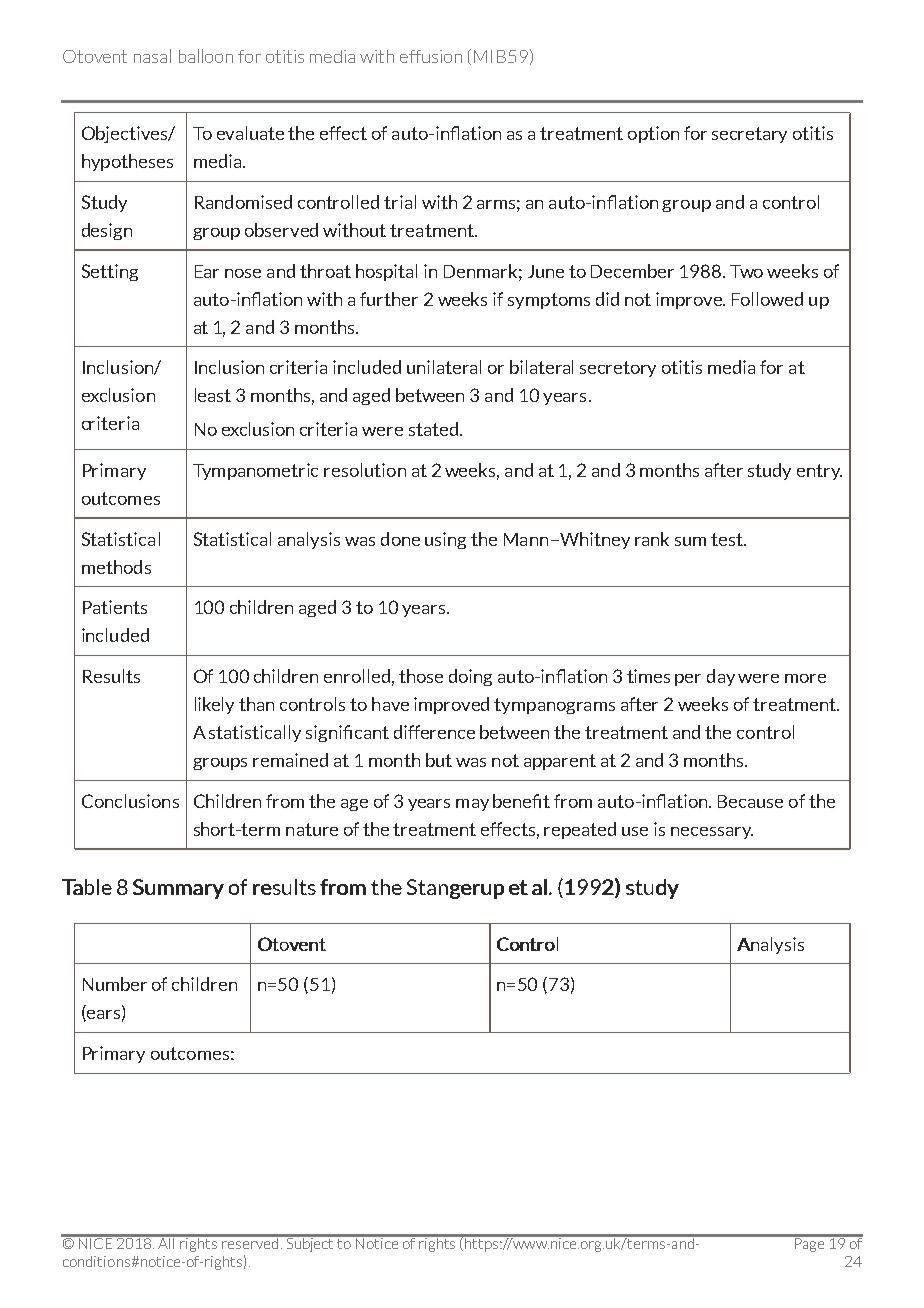  Describe the element at coordinates (213, 395) in the screenshot. I see `least` at that location.
